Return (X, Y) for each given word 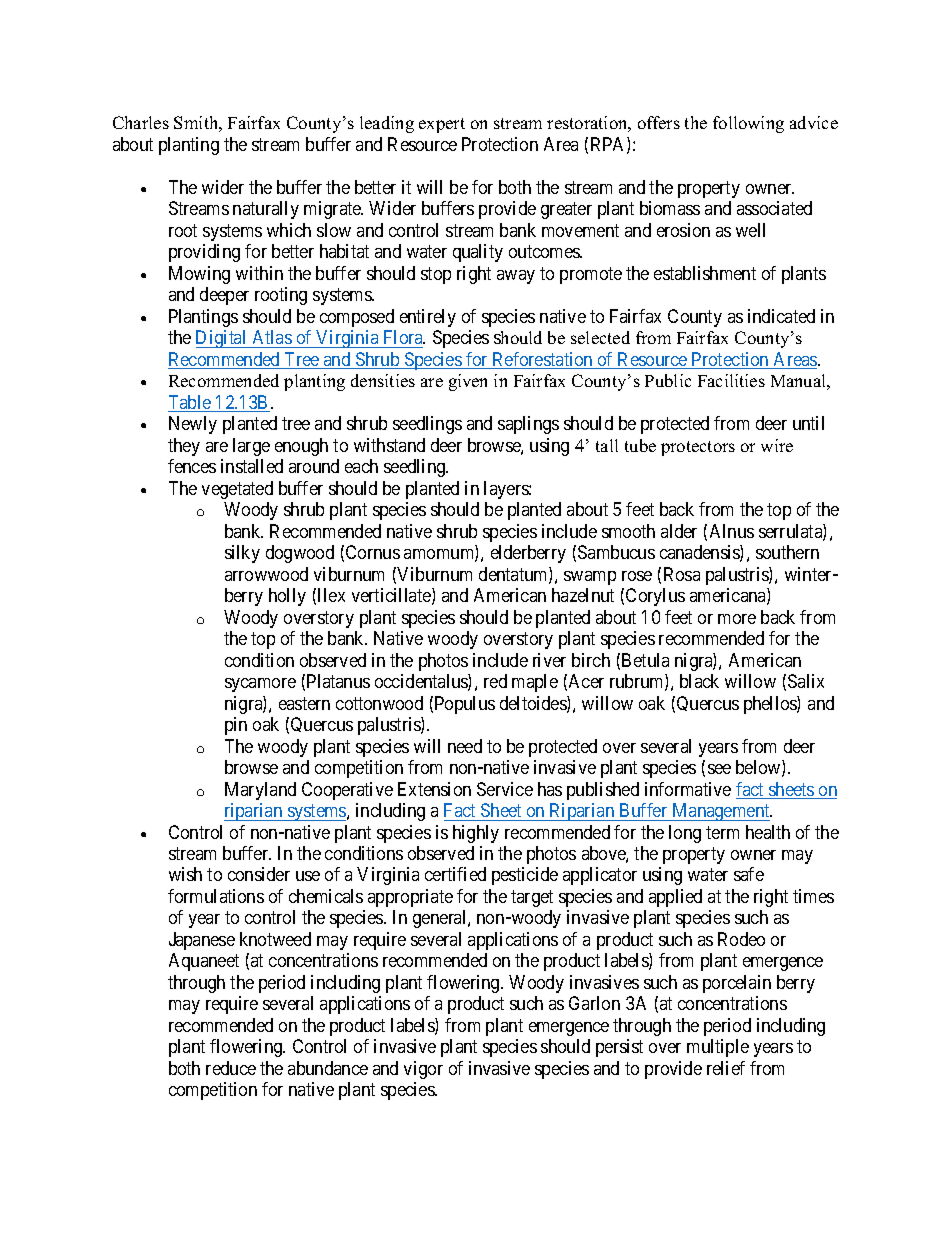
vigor (423, 1070)
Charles (141, 122)
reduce (231, 1068)
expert (442, 125)
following (748, 124)
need (465, 746)
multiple (718, 1048)
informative (688, 789)
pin (236, 726)
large (251, 447)
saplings (528, 425)
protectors (698, 448)
